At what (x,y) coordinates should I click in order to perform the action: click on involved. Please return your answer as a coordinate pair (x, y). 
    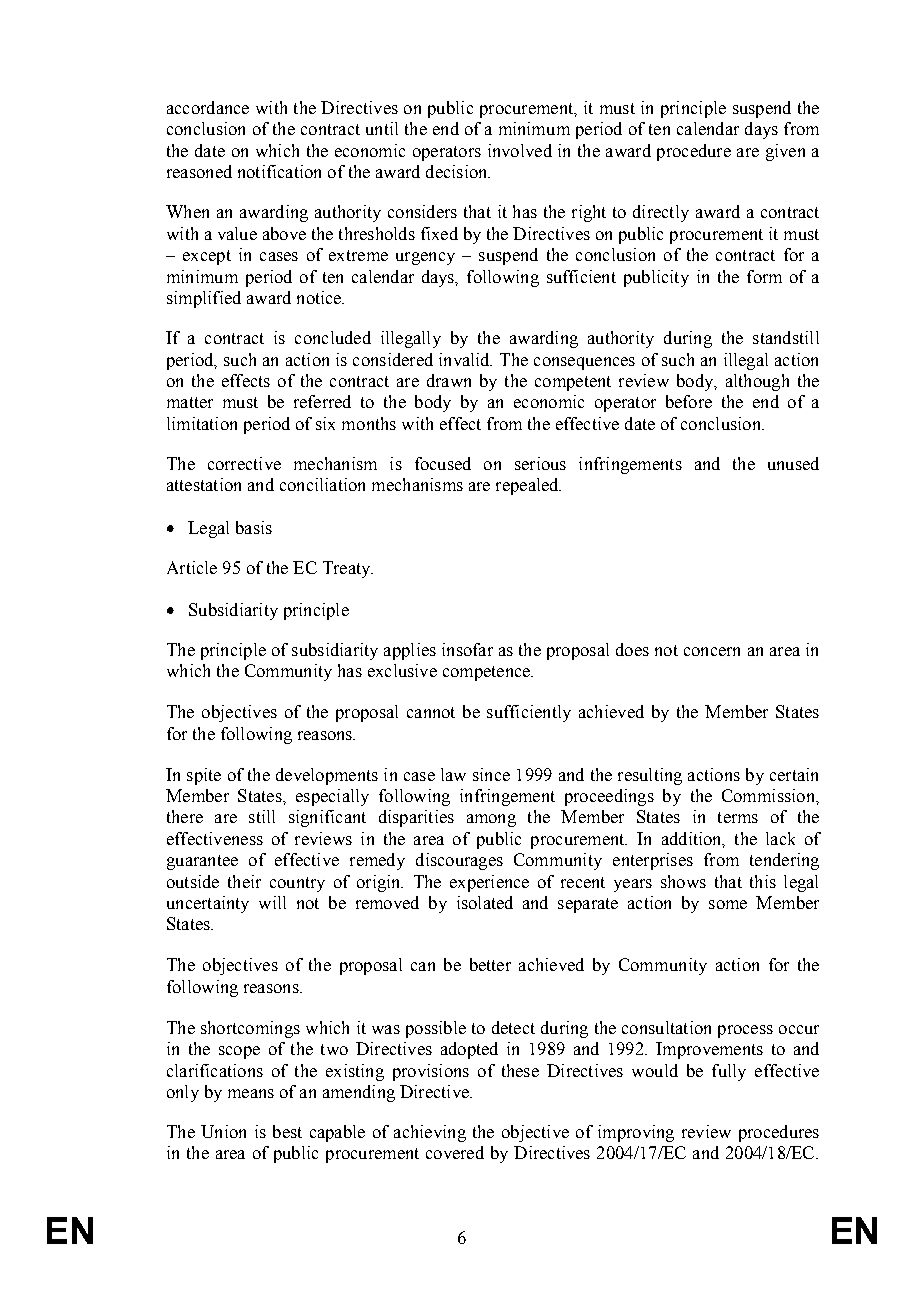
    Looking at the image, I should click on (520, 150).
